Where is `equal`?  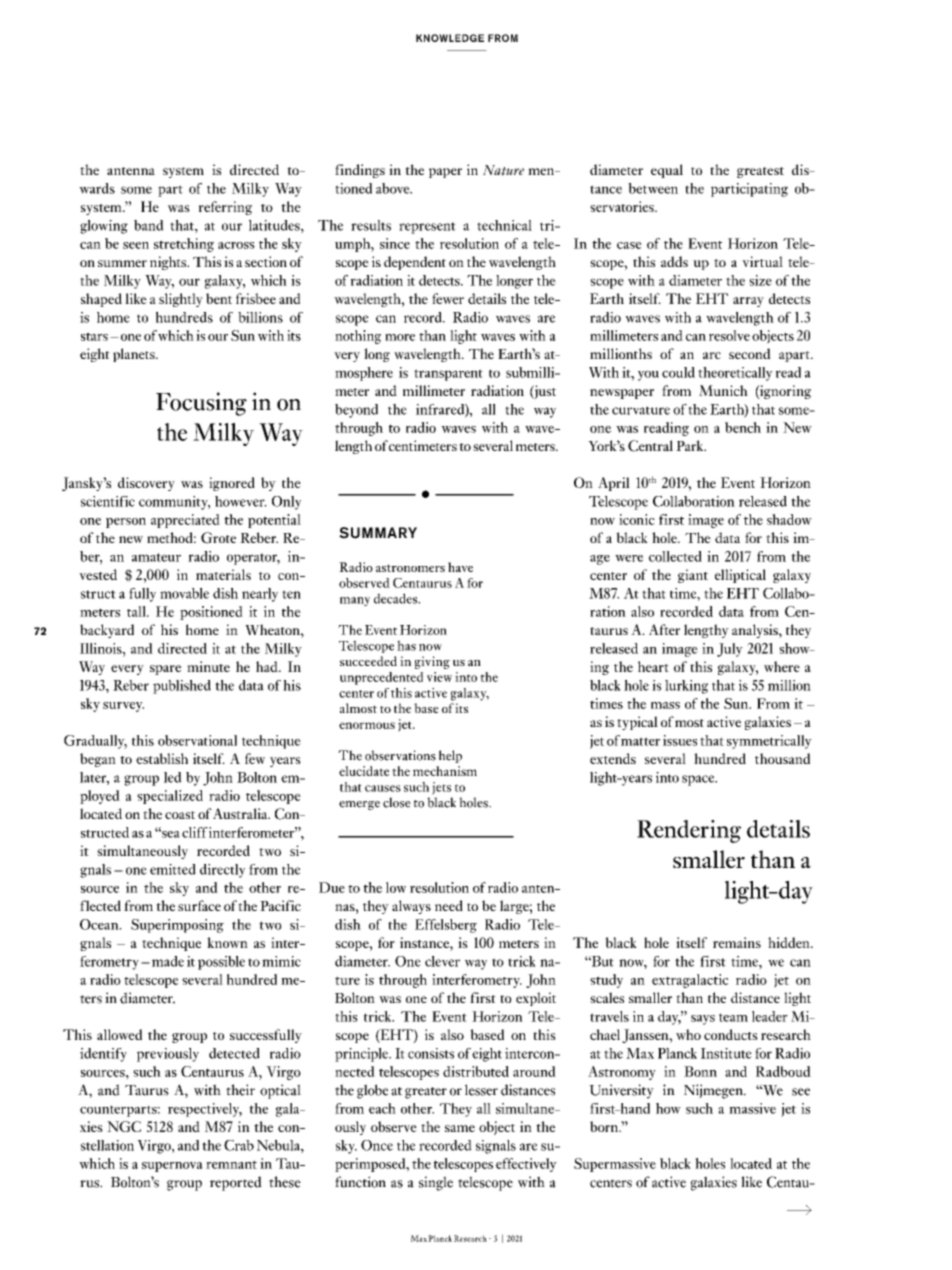
equal is located at coordinates (667, 171).
